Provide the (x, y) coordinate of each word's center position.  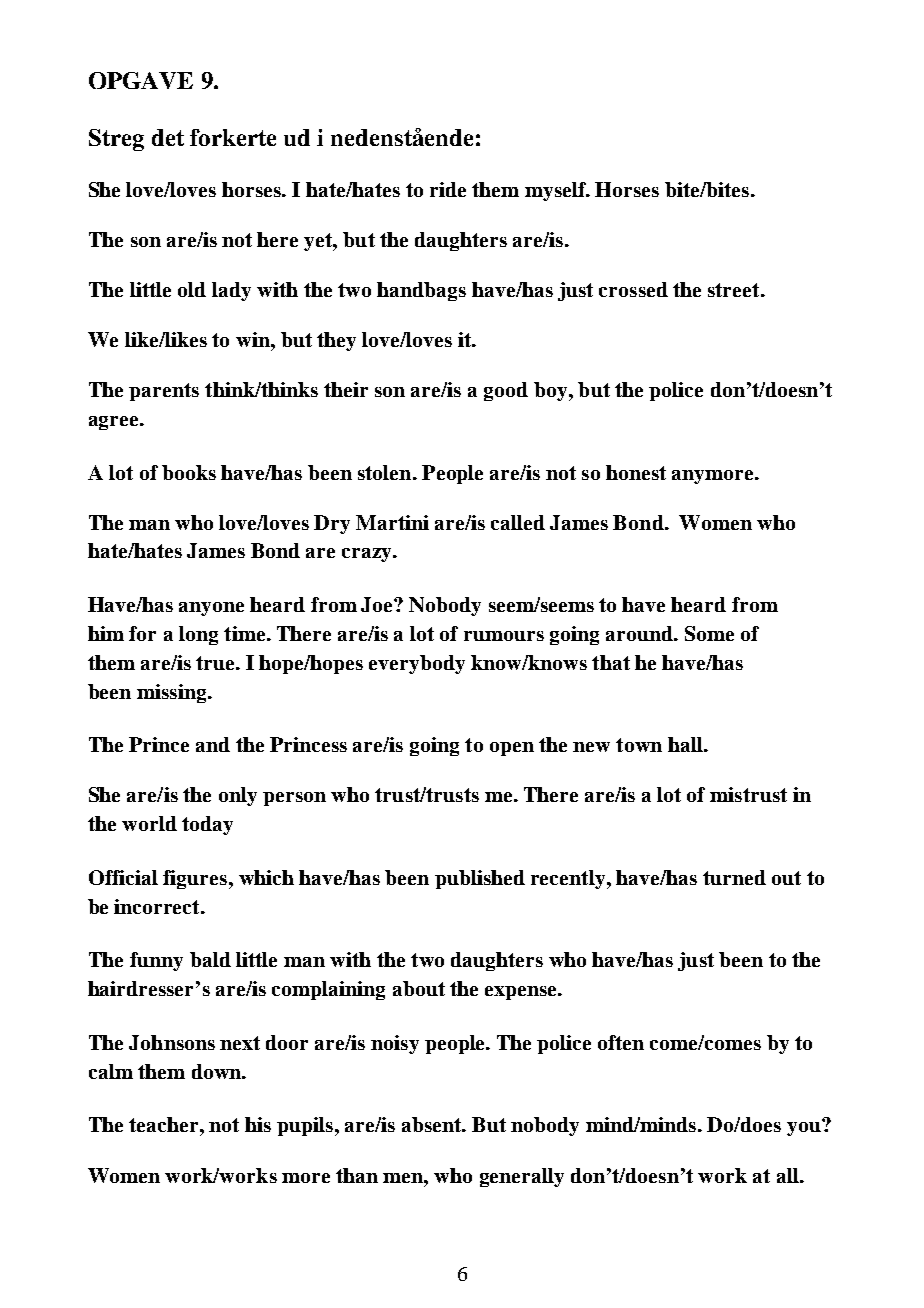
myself (557, 191)
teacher (165, 1124)
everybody (417, 664)
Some (709, 633)
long (198, 635)
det (168, 137)
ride (448, 189)
